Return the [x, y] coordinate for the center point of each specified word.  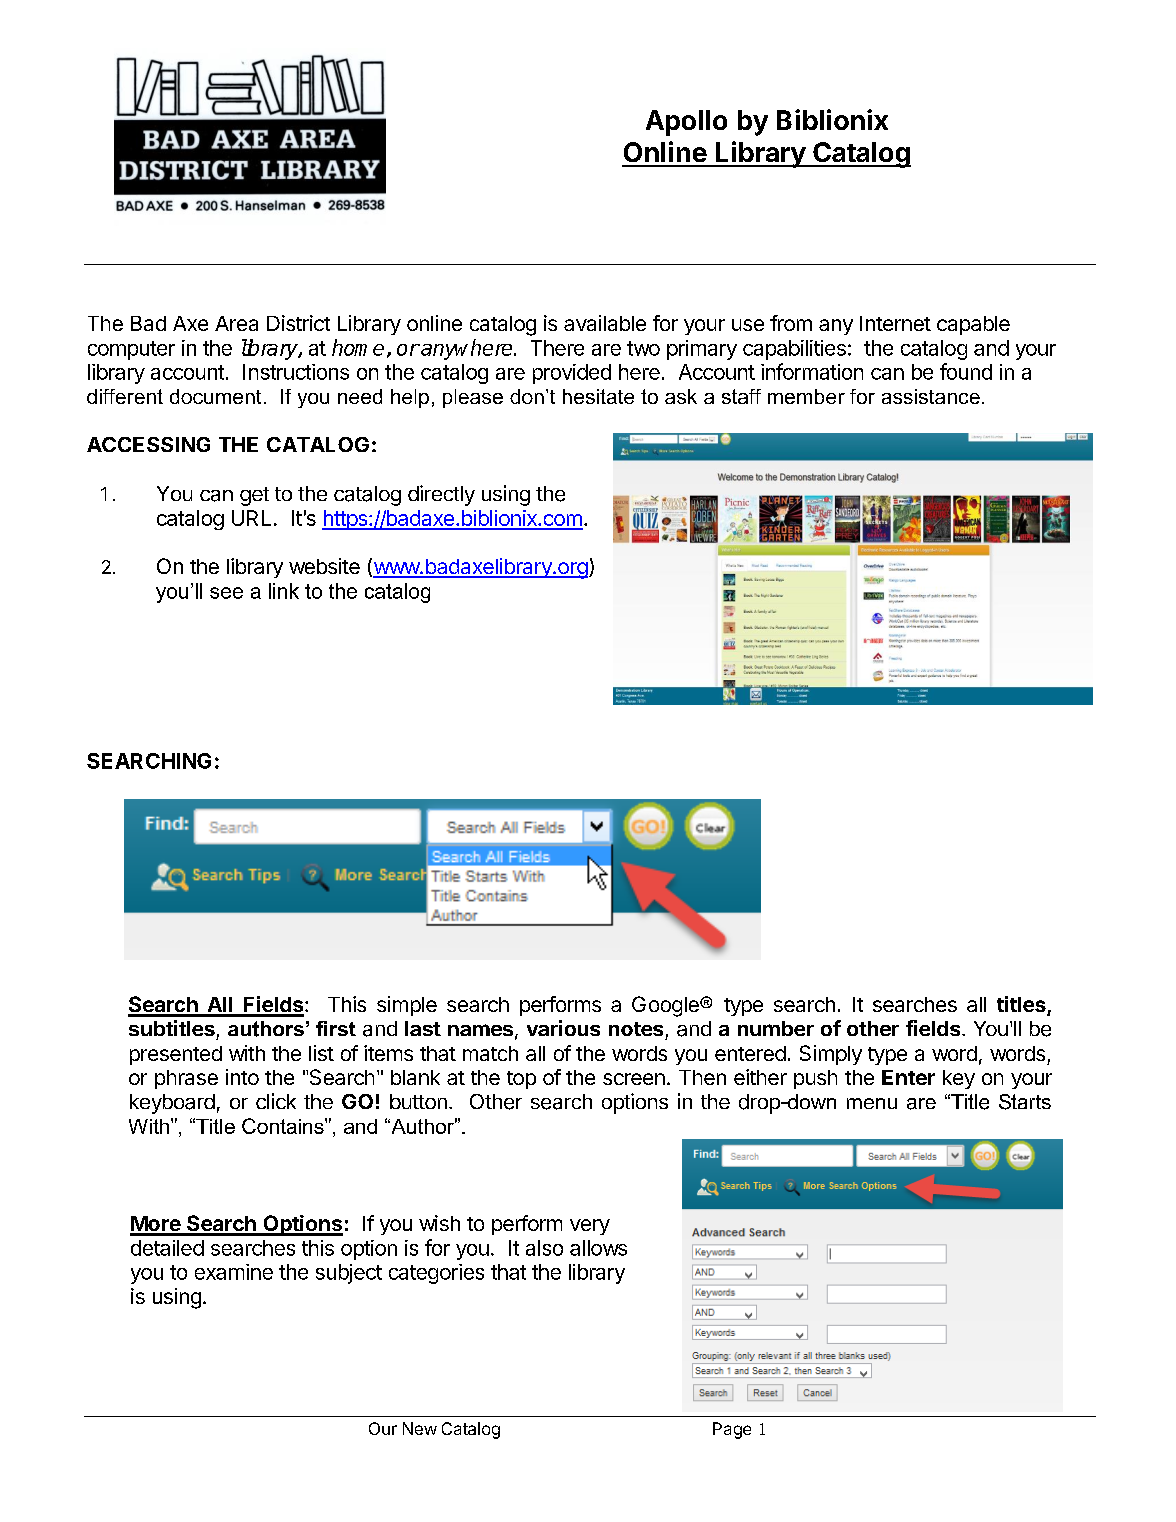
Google [666, 1006]
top [521, 1080]
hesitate [598, 396]
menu [872, 1103]
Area [236, 323]
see [226, 593]
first [336, 1028]
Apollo [686, 123]
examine [234, 1272]
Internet [895, 323]
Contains [284, 1126]
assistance [931, 396]
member [806, 396]
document [215, 396]
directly [441, 495]
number [776, 1028]
